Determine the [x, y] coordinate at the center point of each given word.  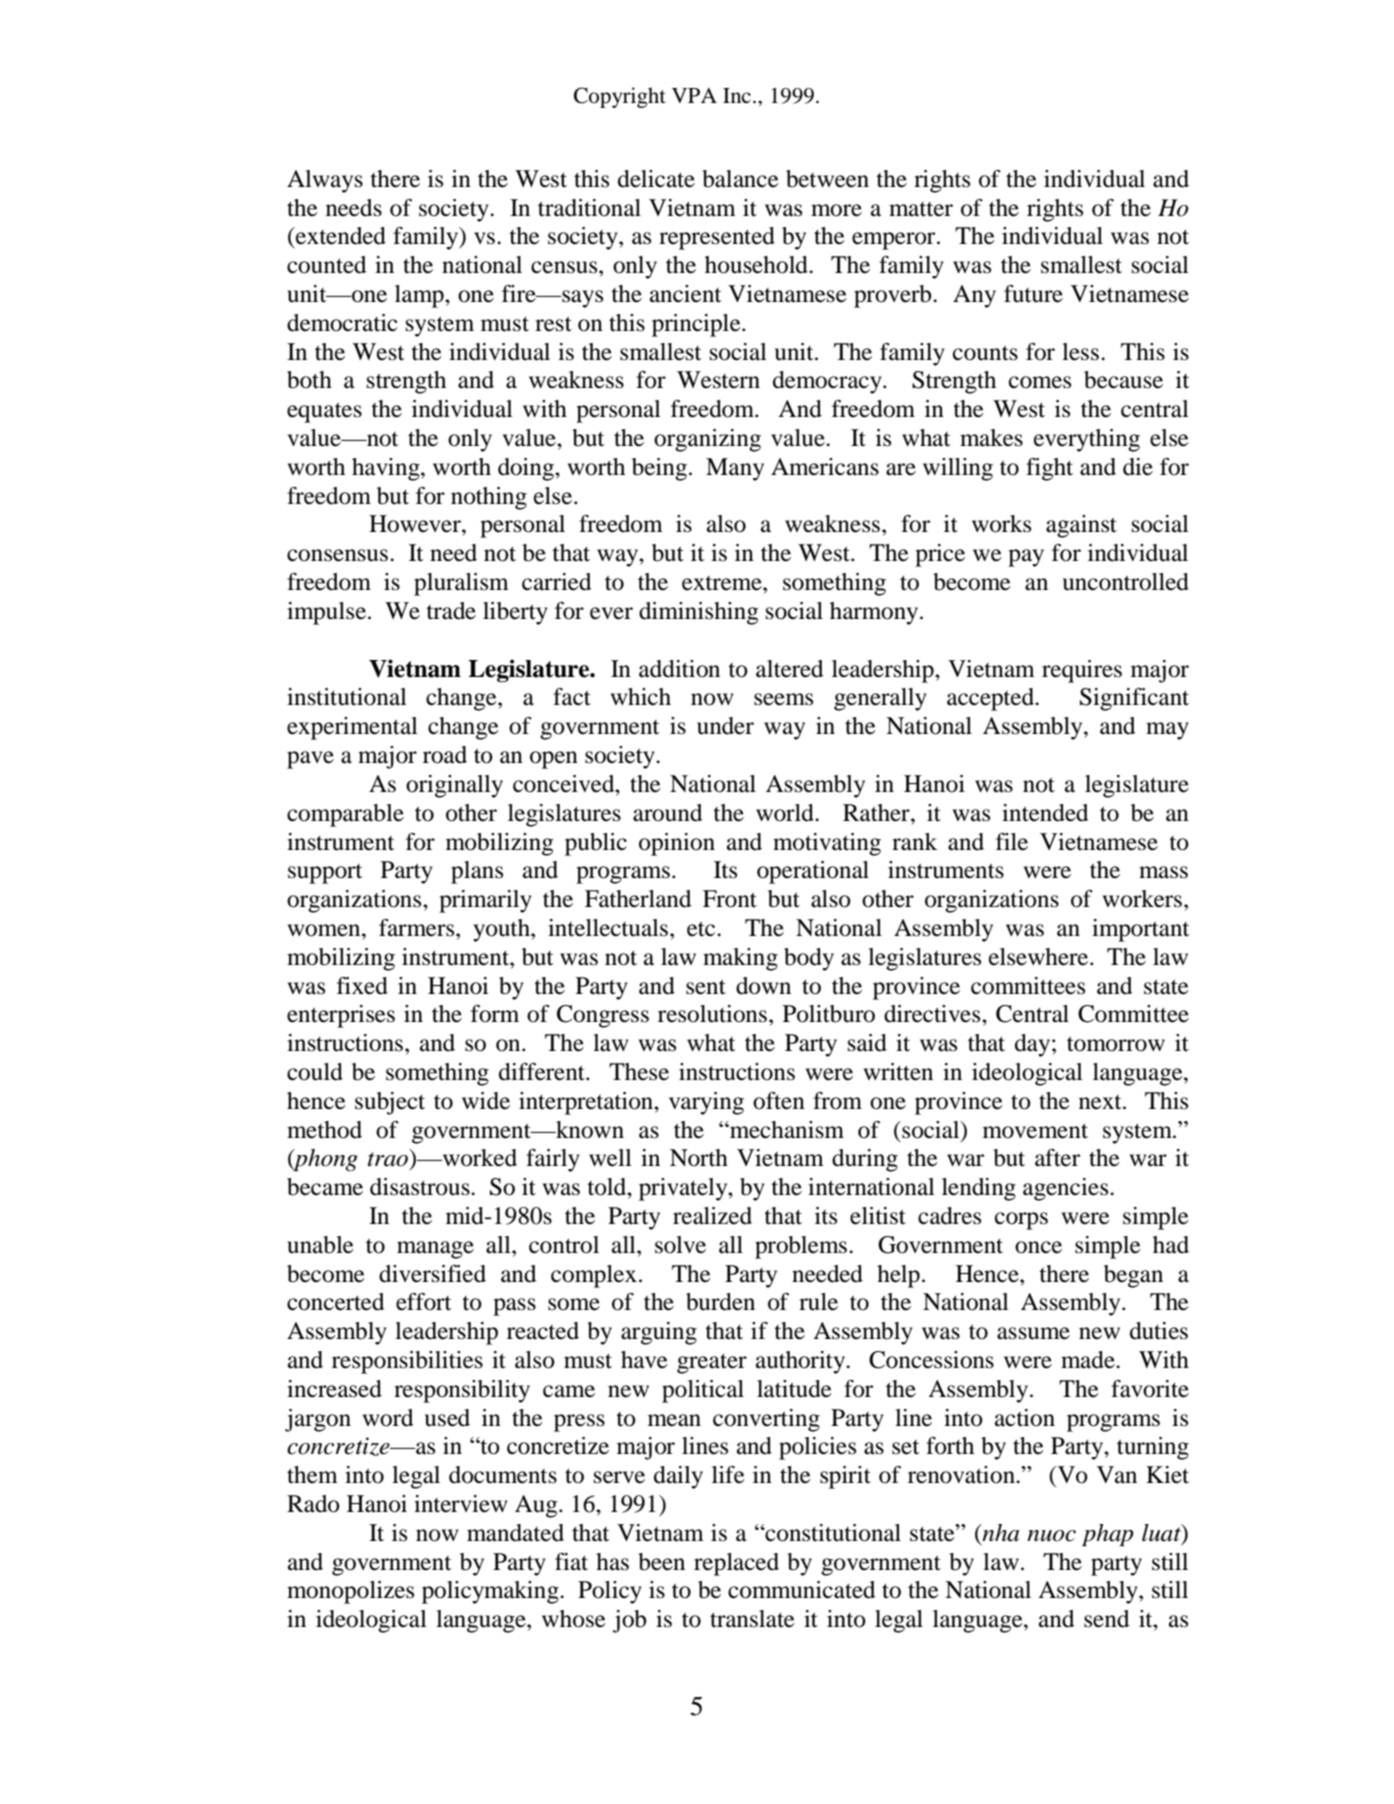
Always [325, 181]
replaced [736, 1564]
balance [740, 179]
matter [921, 209]
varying [706, 1103]
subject [390, 1103]
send [1106, 1619]
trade [451, 611]
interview [460, 1504]
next [1101, 1102]
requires [1082, 671]
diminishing [698, 613]
